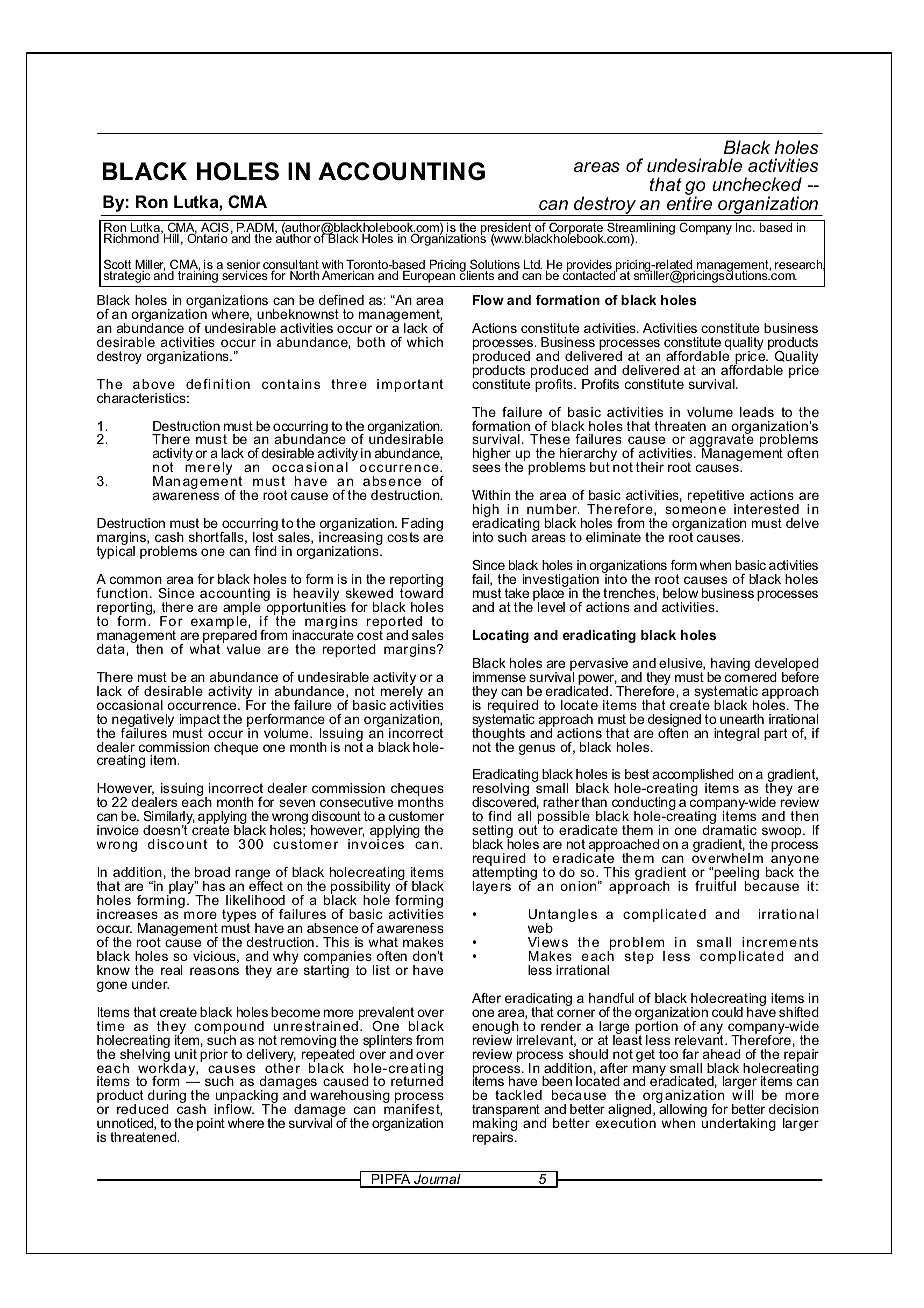  I want to click on typical, so click(115, 551).
